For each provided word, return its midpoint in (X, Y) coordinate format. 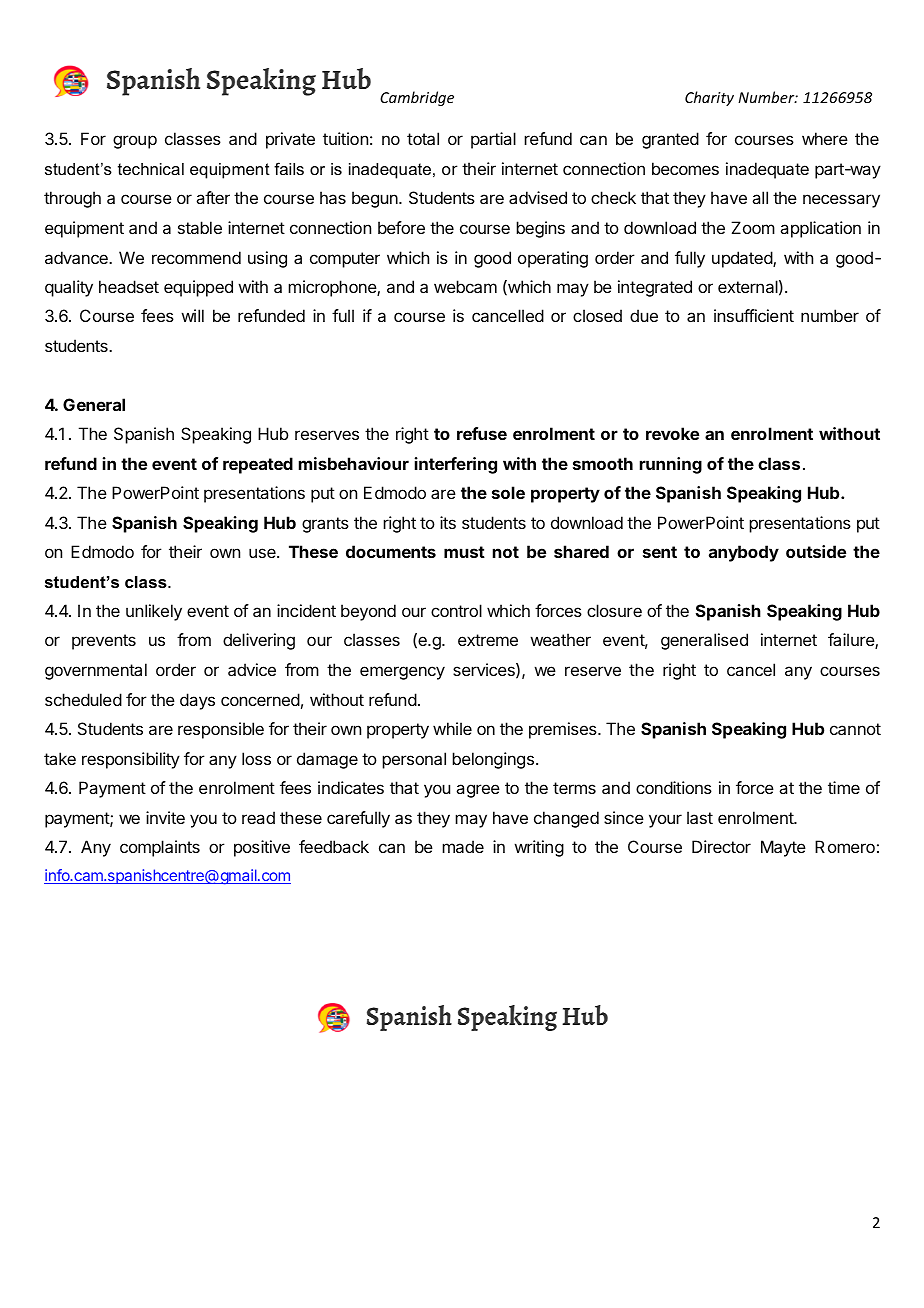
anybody (744, 553)
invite (165, 817)
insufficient (754, 315)
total (423, 138)
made (463, 846)
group (135, 142)
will (192, 315)
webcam (465, 286)
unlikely (154, 612)
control (456, 610)
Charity (709, 98)
